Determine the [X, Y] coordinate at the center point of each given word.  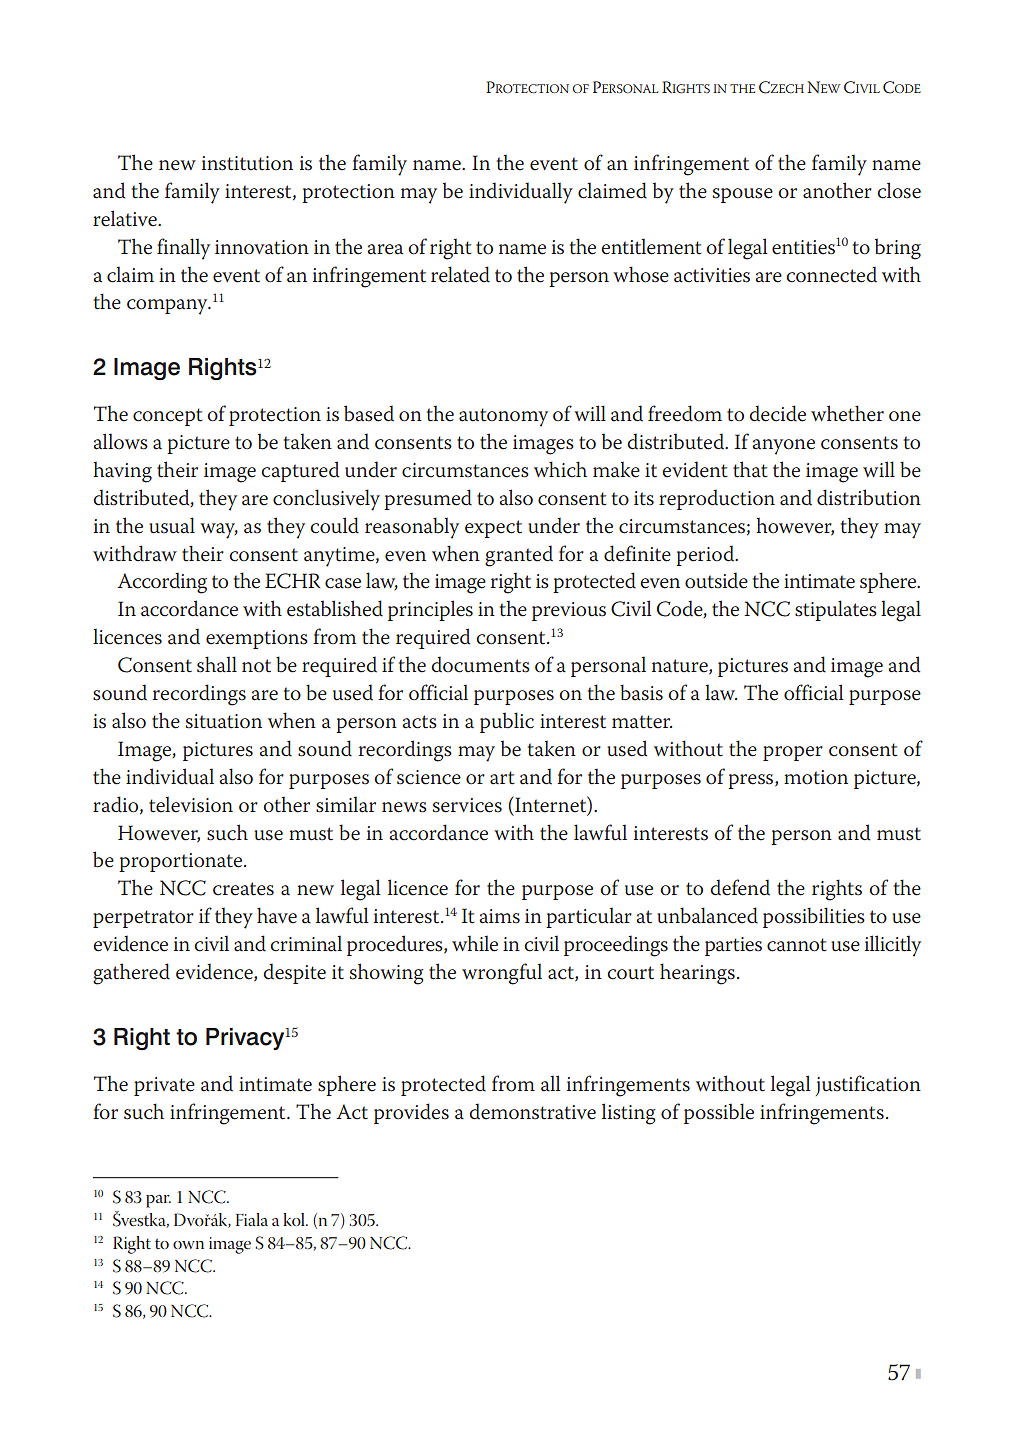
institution [247, 163]
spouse [743, 195]
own [188, 1245]
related [460, 274]
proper [793, 753]
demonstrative [532, 1111]
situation [224, 721]
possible [719, 1113]
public [507, 722]
